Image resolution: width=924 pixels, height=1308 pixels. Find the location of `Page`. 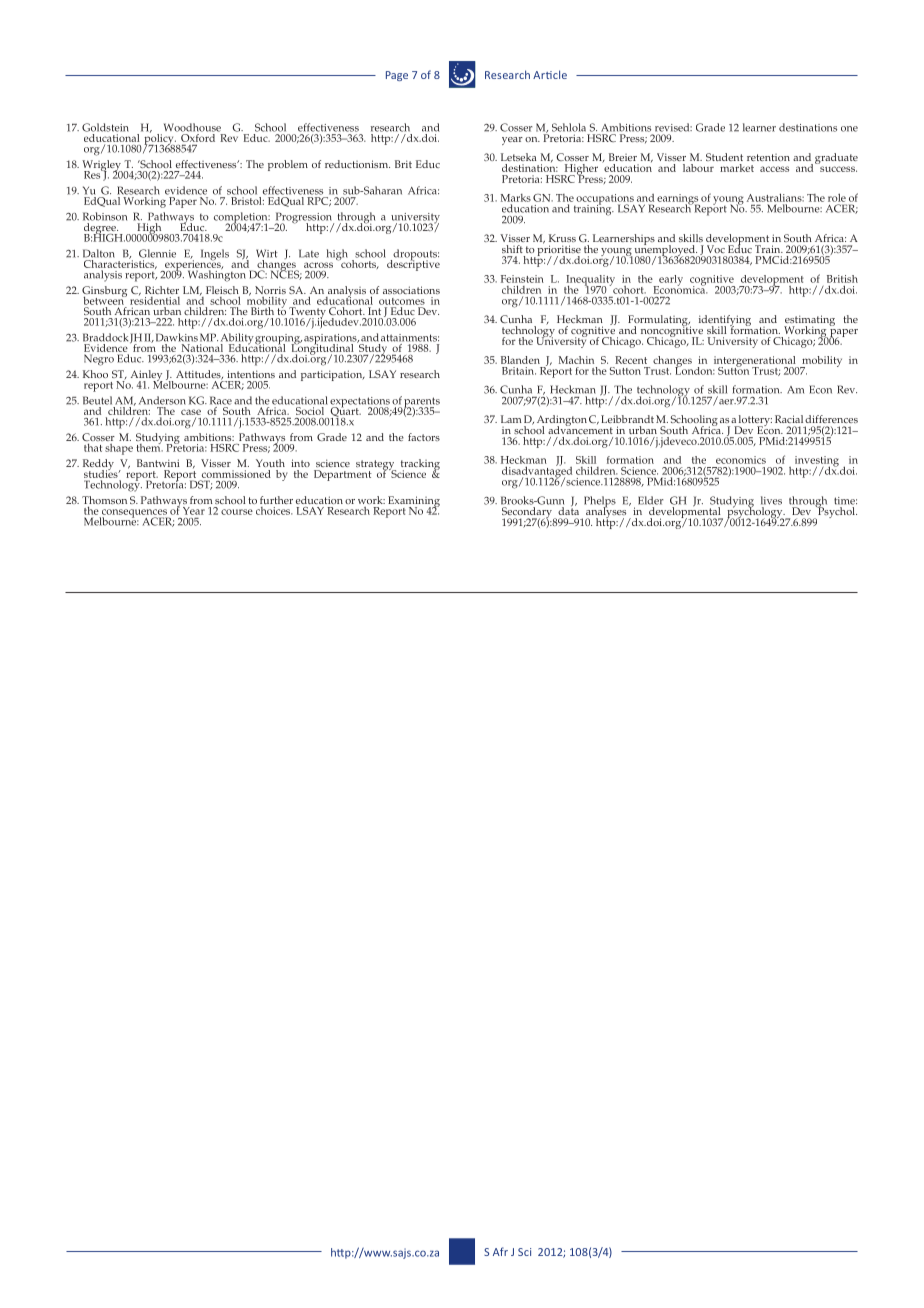

Page is located at coordinates (397, 76).
